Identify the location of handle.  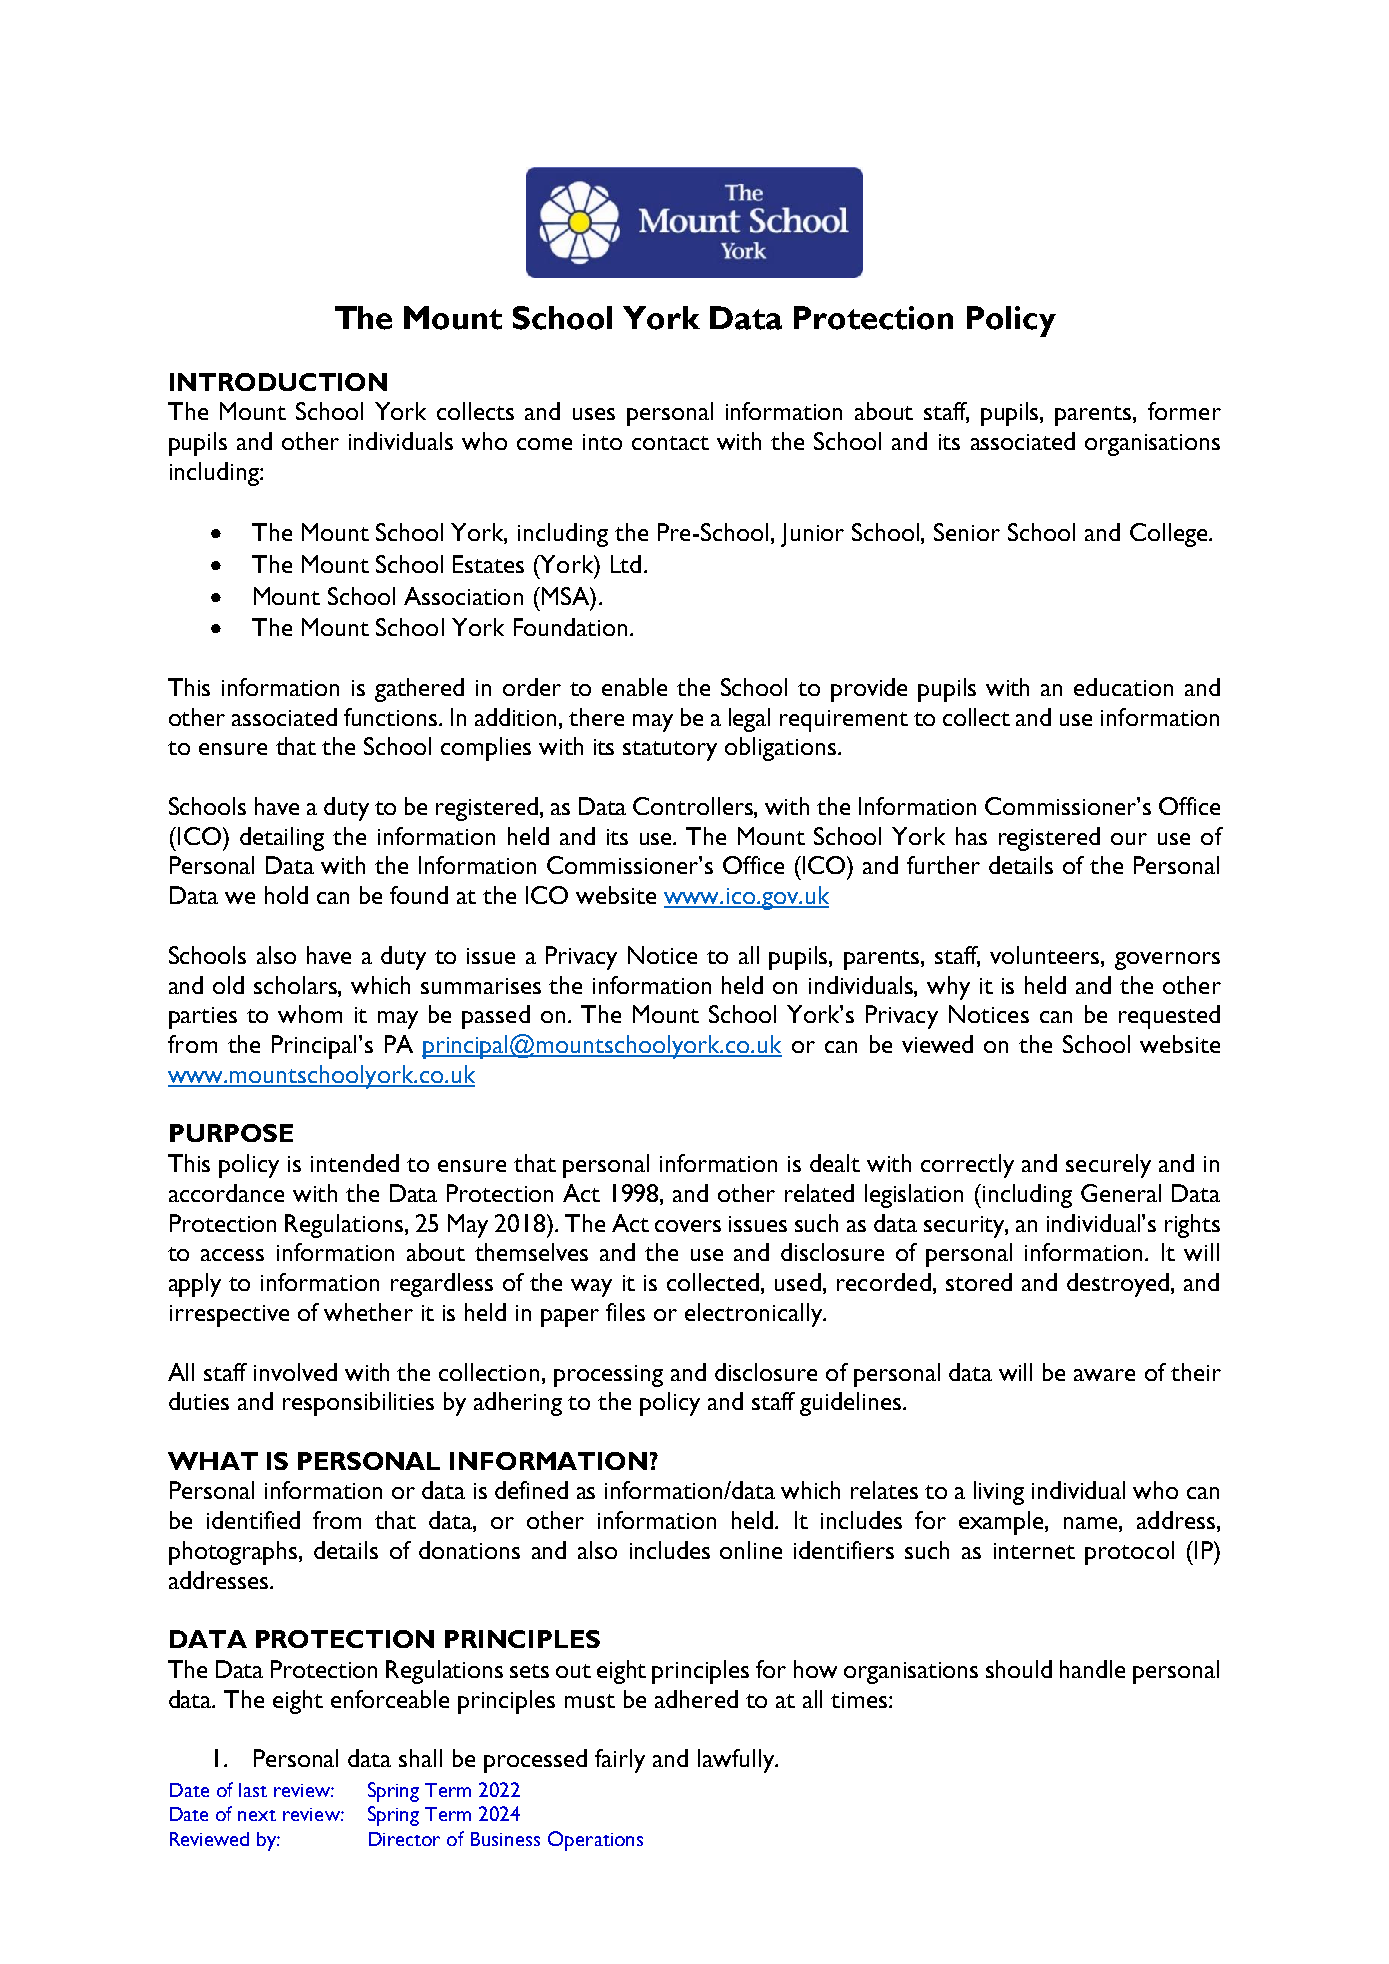
(1092, 1669).
